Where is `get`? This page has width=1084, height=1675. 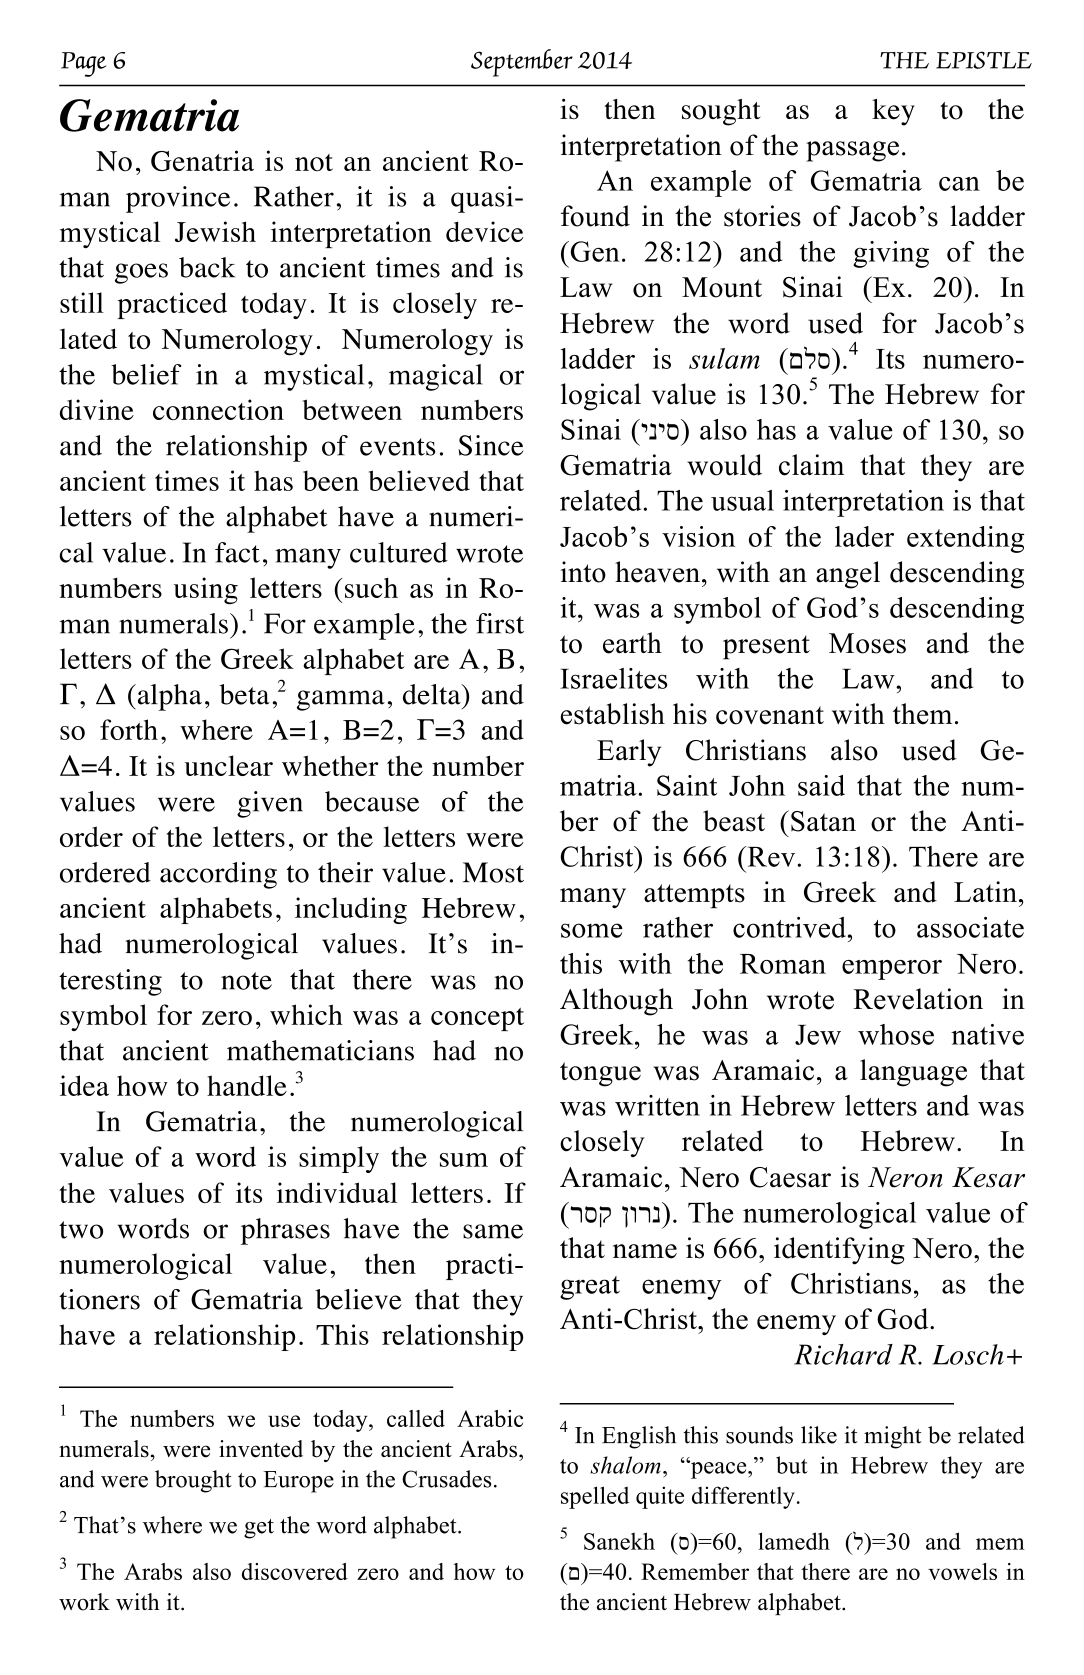
get is located at coordinates (259, 1529).
